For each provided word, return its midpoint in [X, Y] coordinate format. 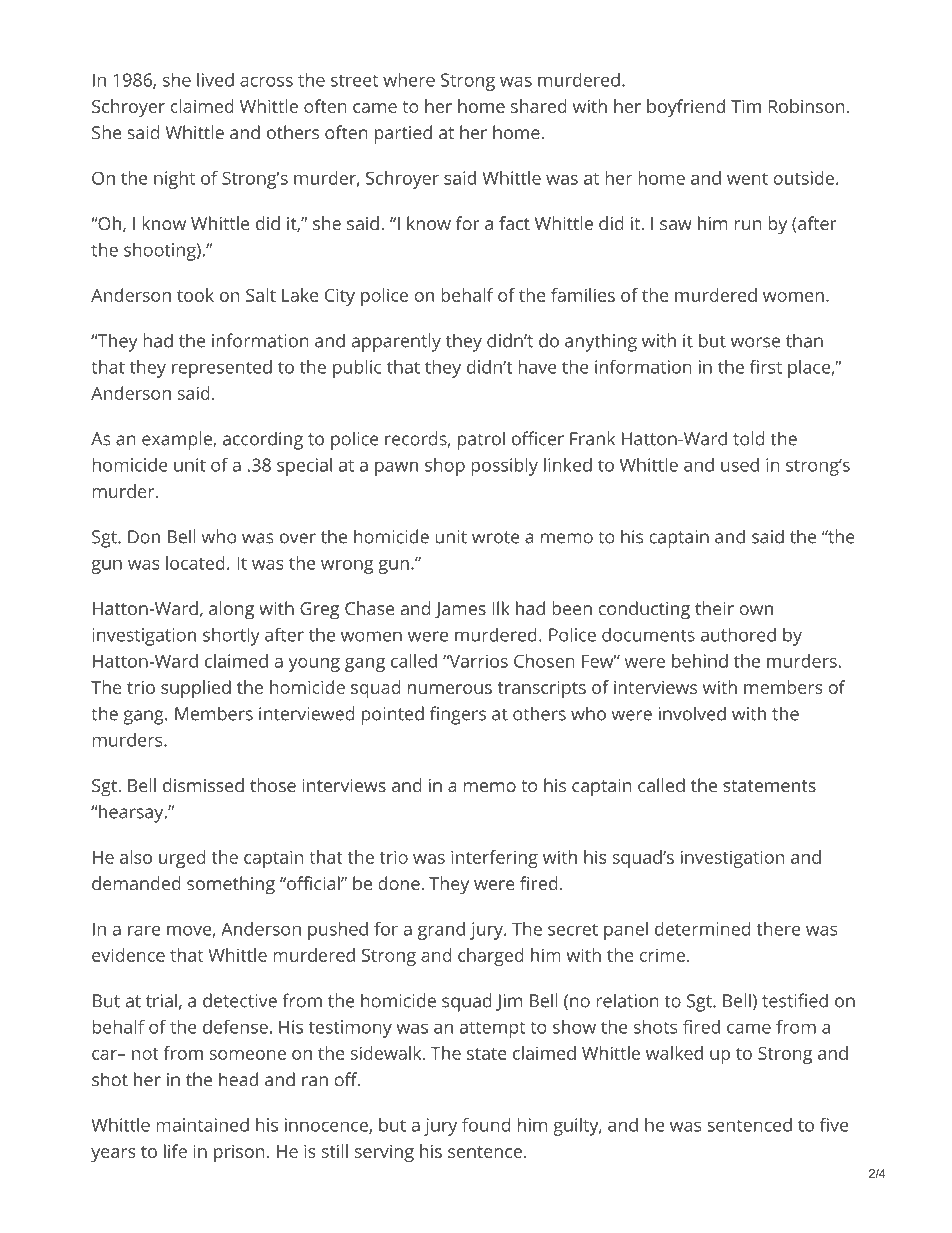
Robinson [806, 106]
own [756, 610]
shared [539, 106]
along [231, 610]
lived [215, 80]
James [460, 610]
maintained [202, 1125]
